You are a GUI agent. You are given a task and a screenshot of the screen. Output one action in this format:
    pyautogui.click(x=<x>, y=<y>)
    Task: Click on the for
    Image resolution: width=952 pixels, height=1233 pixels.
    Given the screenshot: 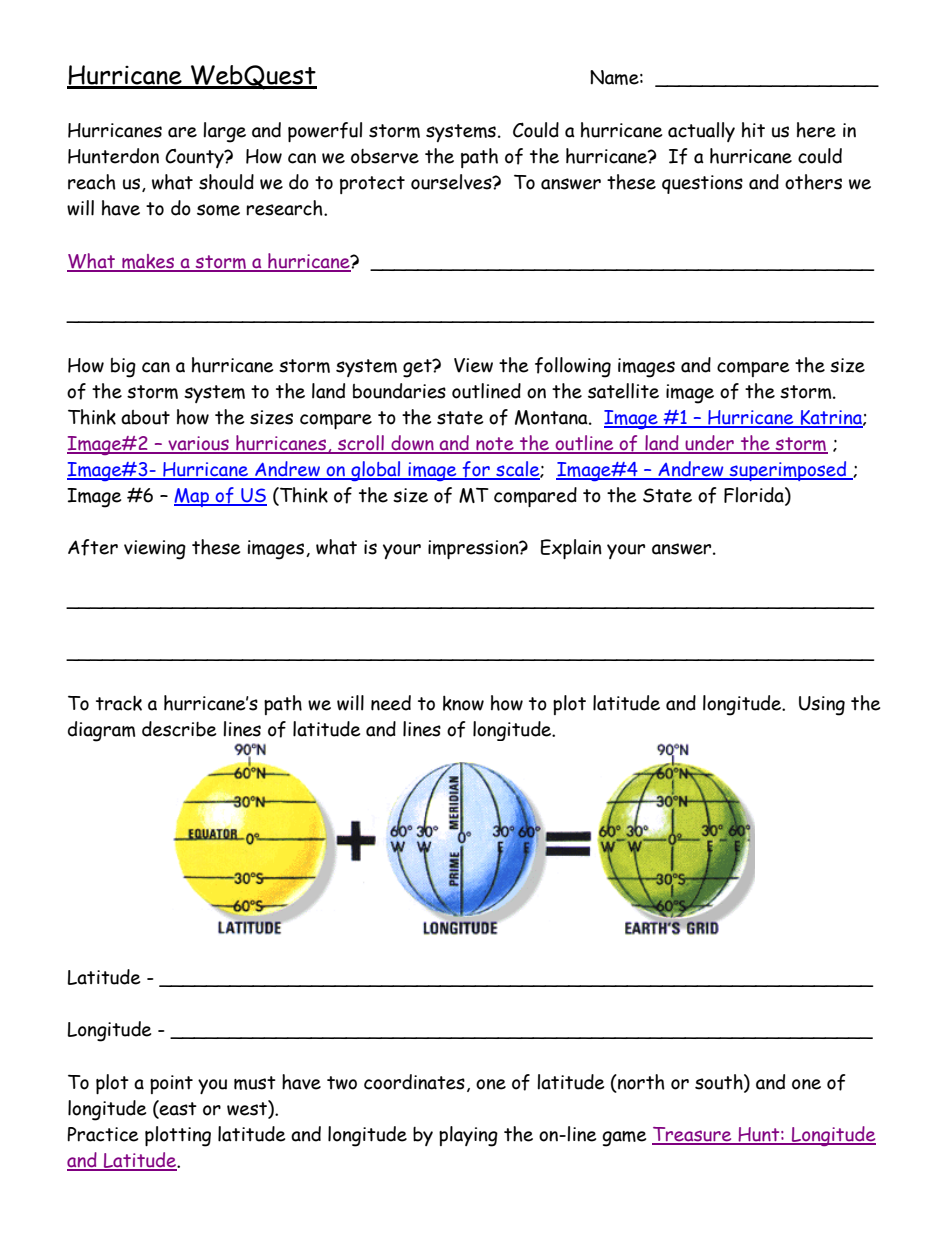 What is the action you would take?
    pyautogui.click(x=476, y=470)
